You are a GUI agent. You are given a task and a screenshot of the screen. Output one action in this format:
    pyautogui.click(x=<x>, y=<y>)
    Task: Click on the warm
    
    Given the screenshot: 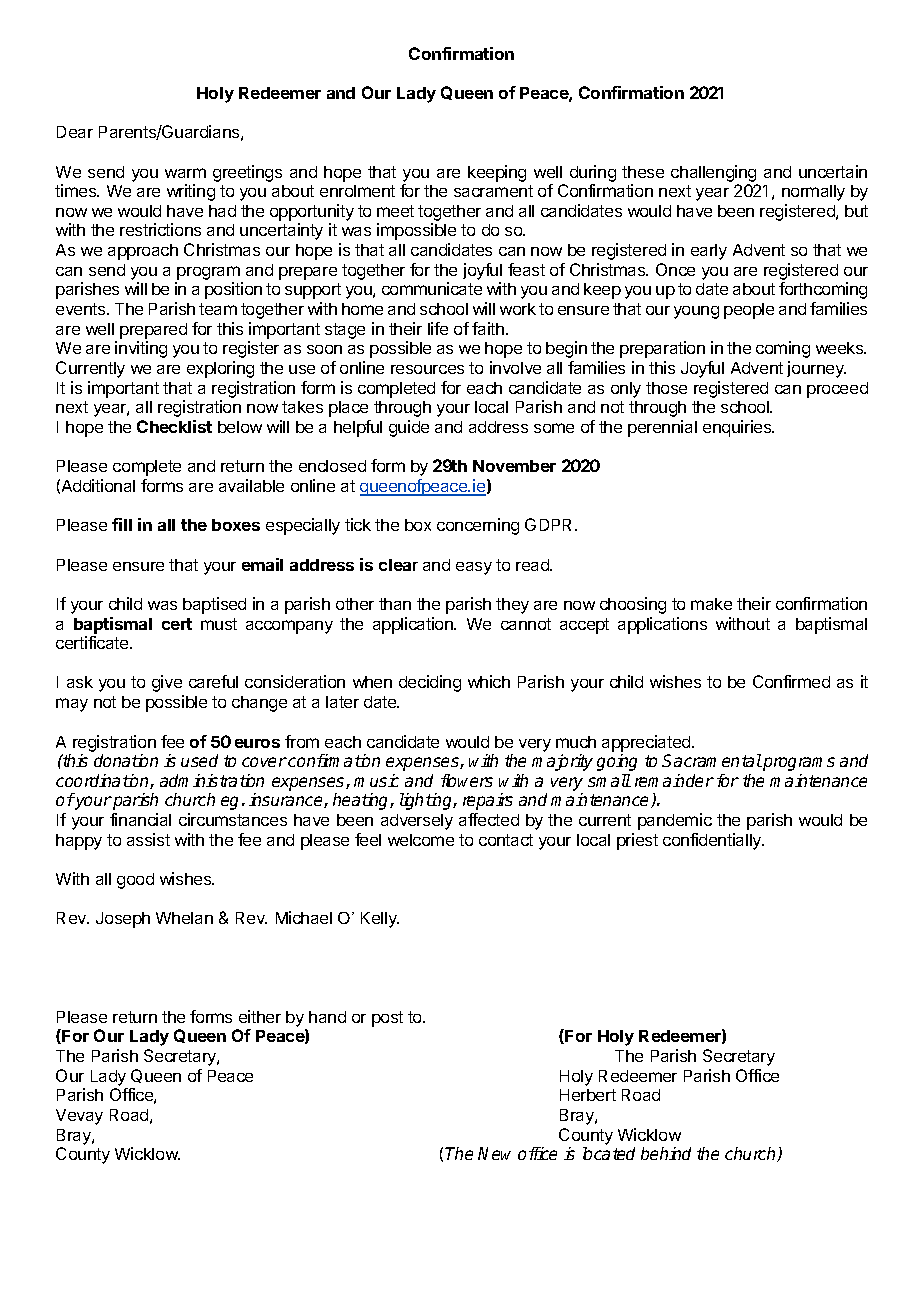 What is the action you would take?
    pyautogui.click(x=185, y=173)
